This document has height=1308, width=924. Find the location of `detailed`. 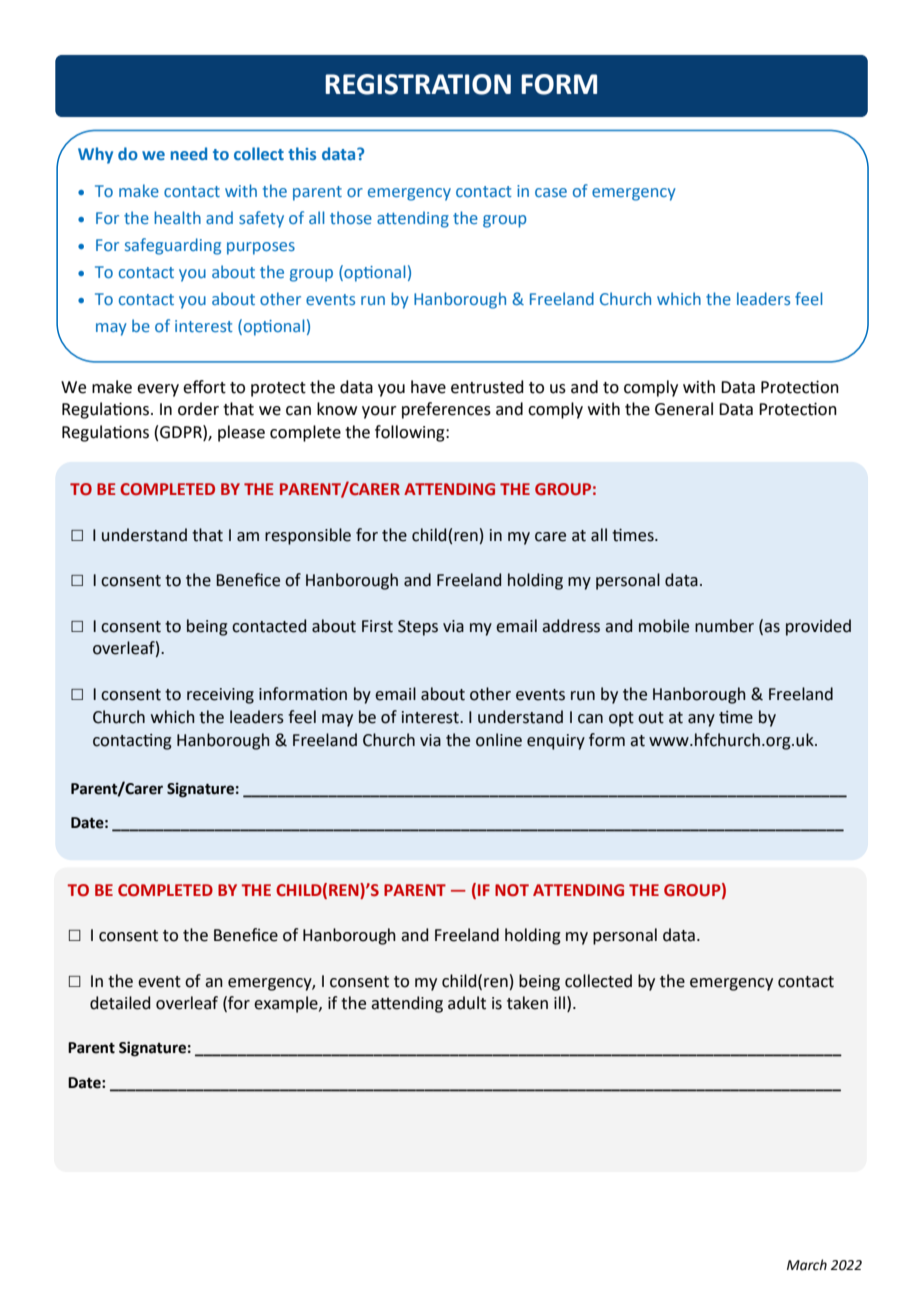

detailed is located at coordinates (120, 1003).
